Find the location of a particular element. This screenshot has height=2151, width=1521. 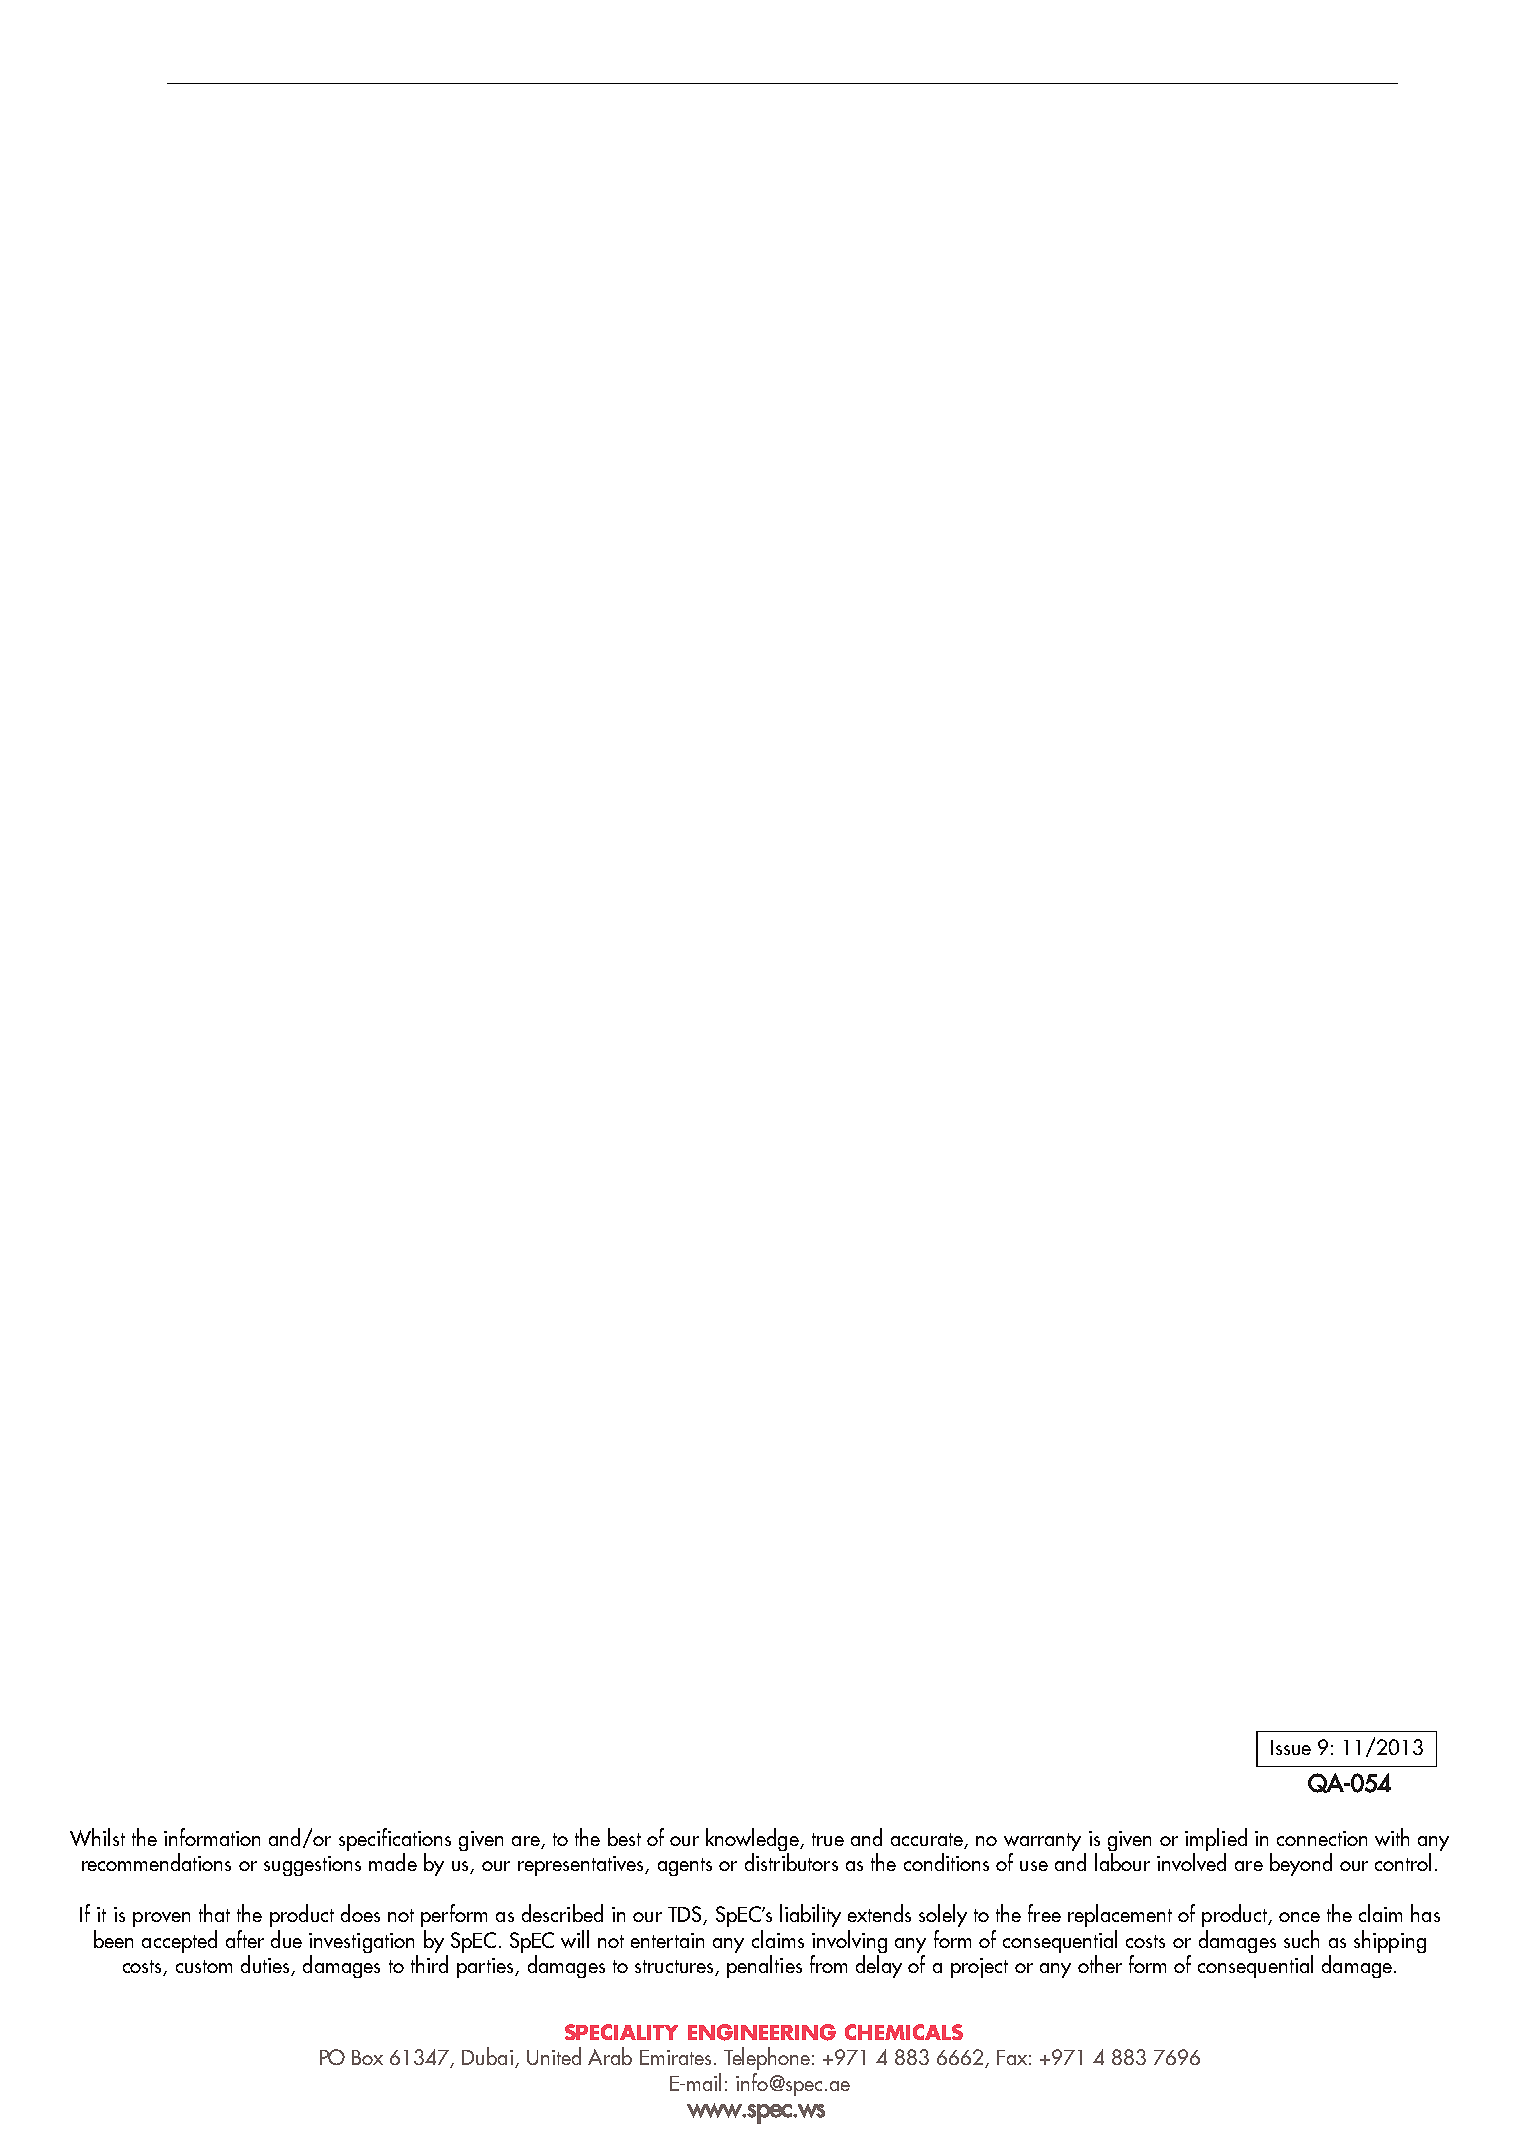

suggestions is located at coordinates (312, 1866).
